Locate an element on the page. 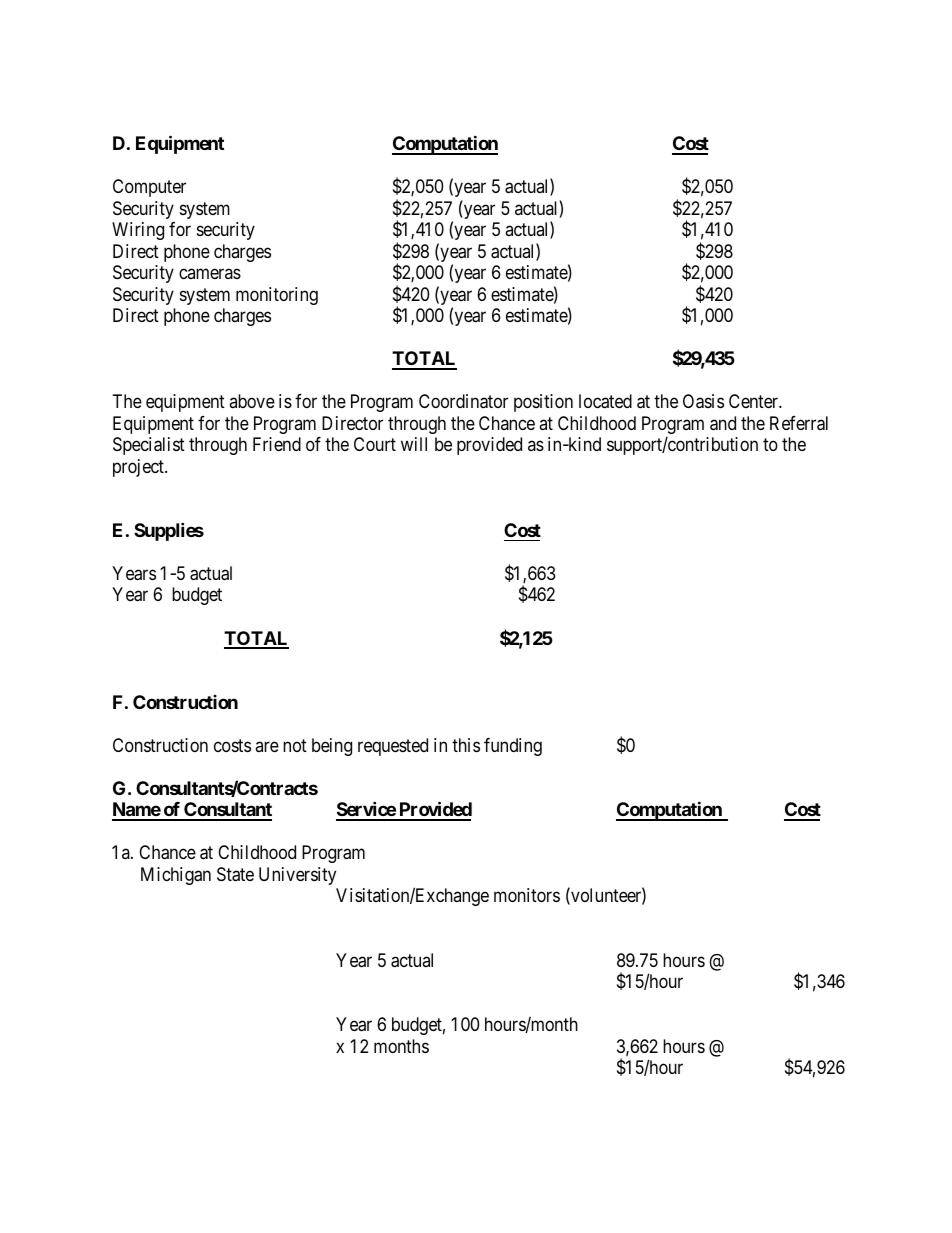  Oasis is located at coordinates (703, 401).
